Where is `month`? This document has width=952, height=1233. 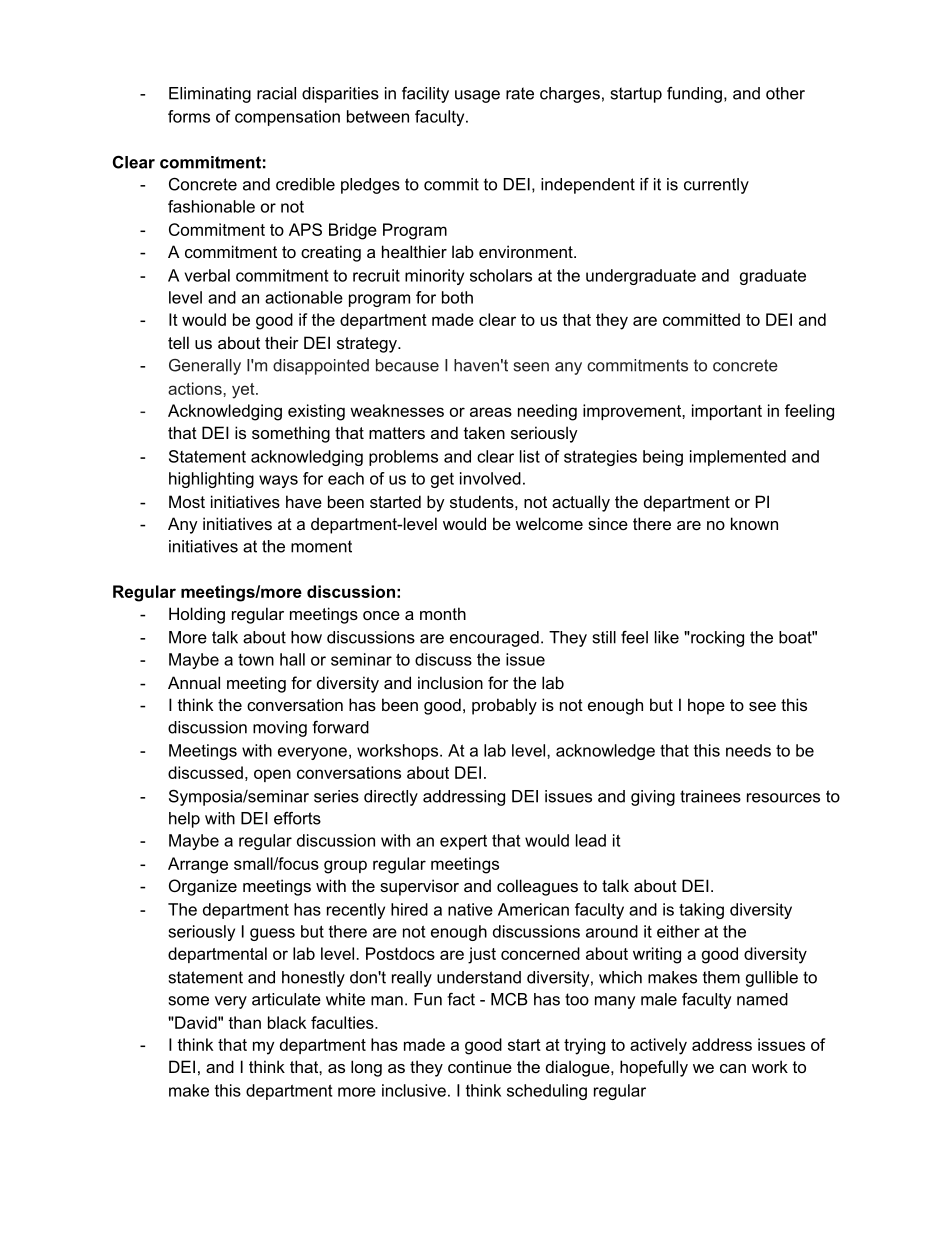 month is located at coordinates (443, 613).
